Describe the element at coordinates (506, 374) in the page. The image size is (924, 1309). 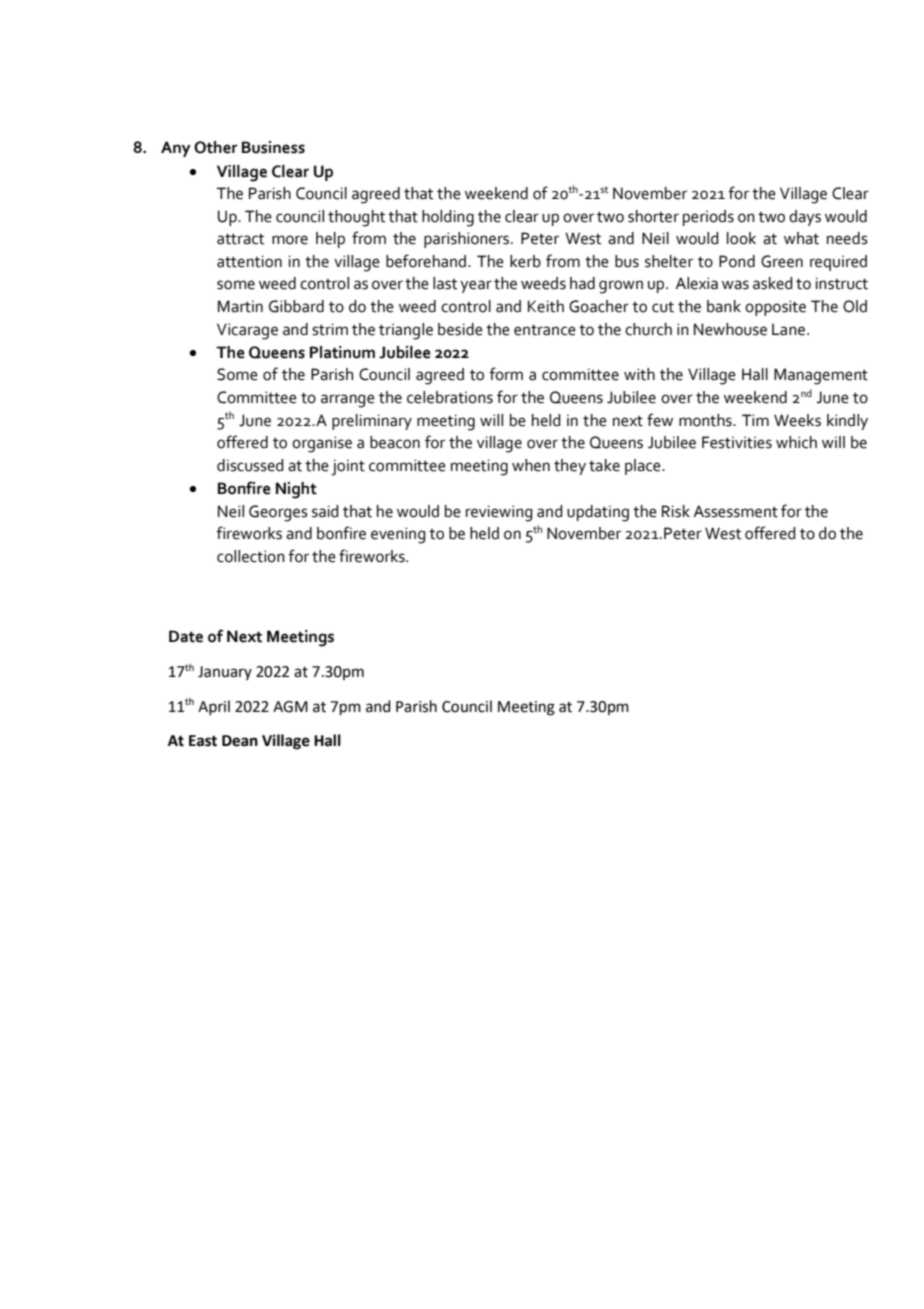
I see `form` at that location.
